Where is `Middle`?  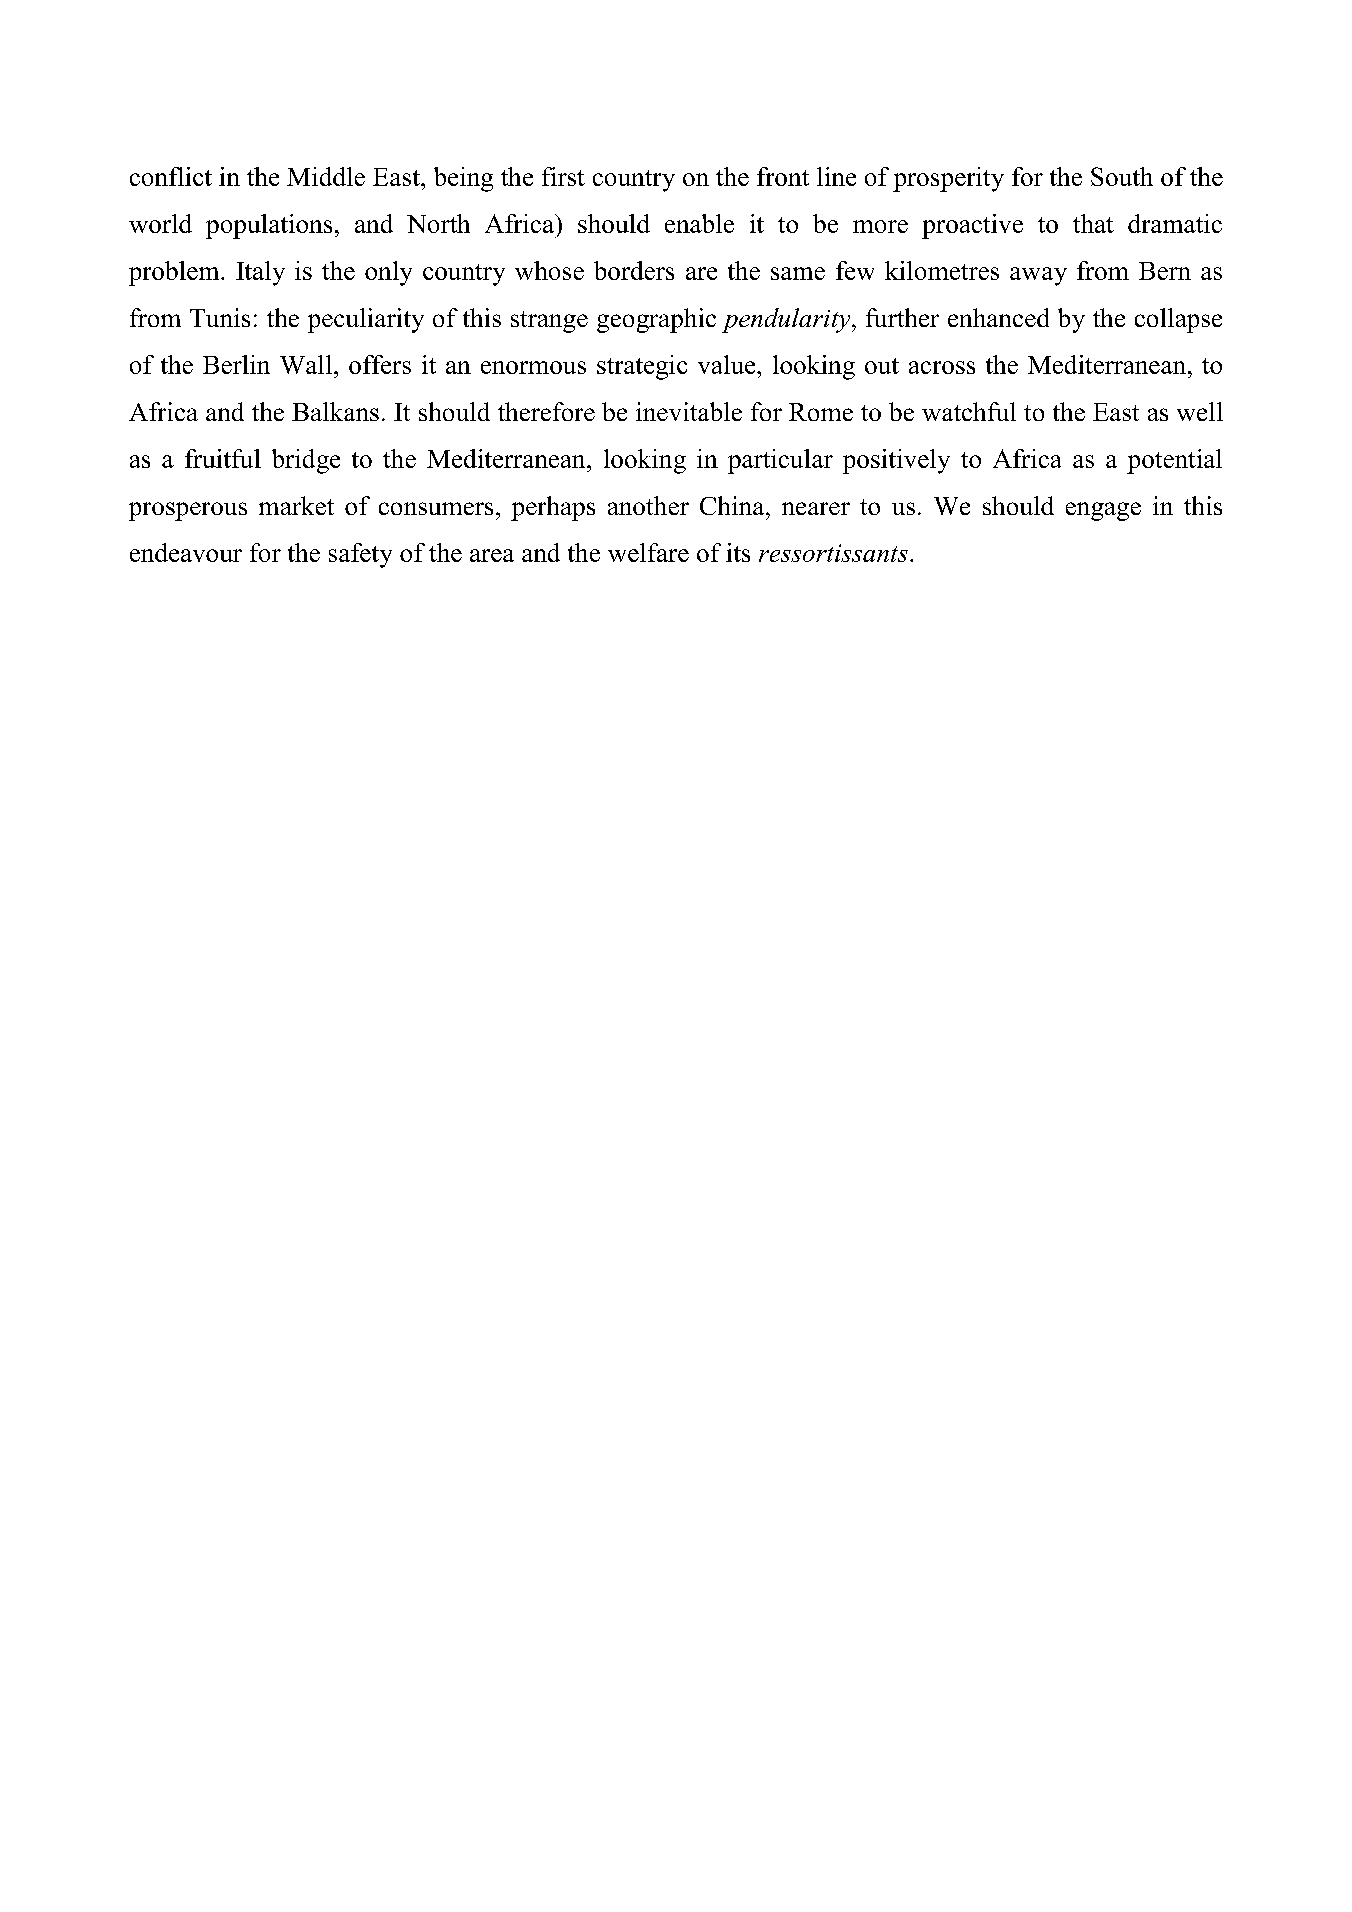 Middle is located at coordinates (326, 176).
